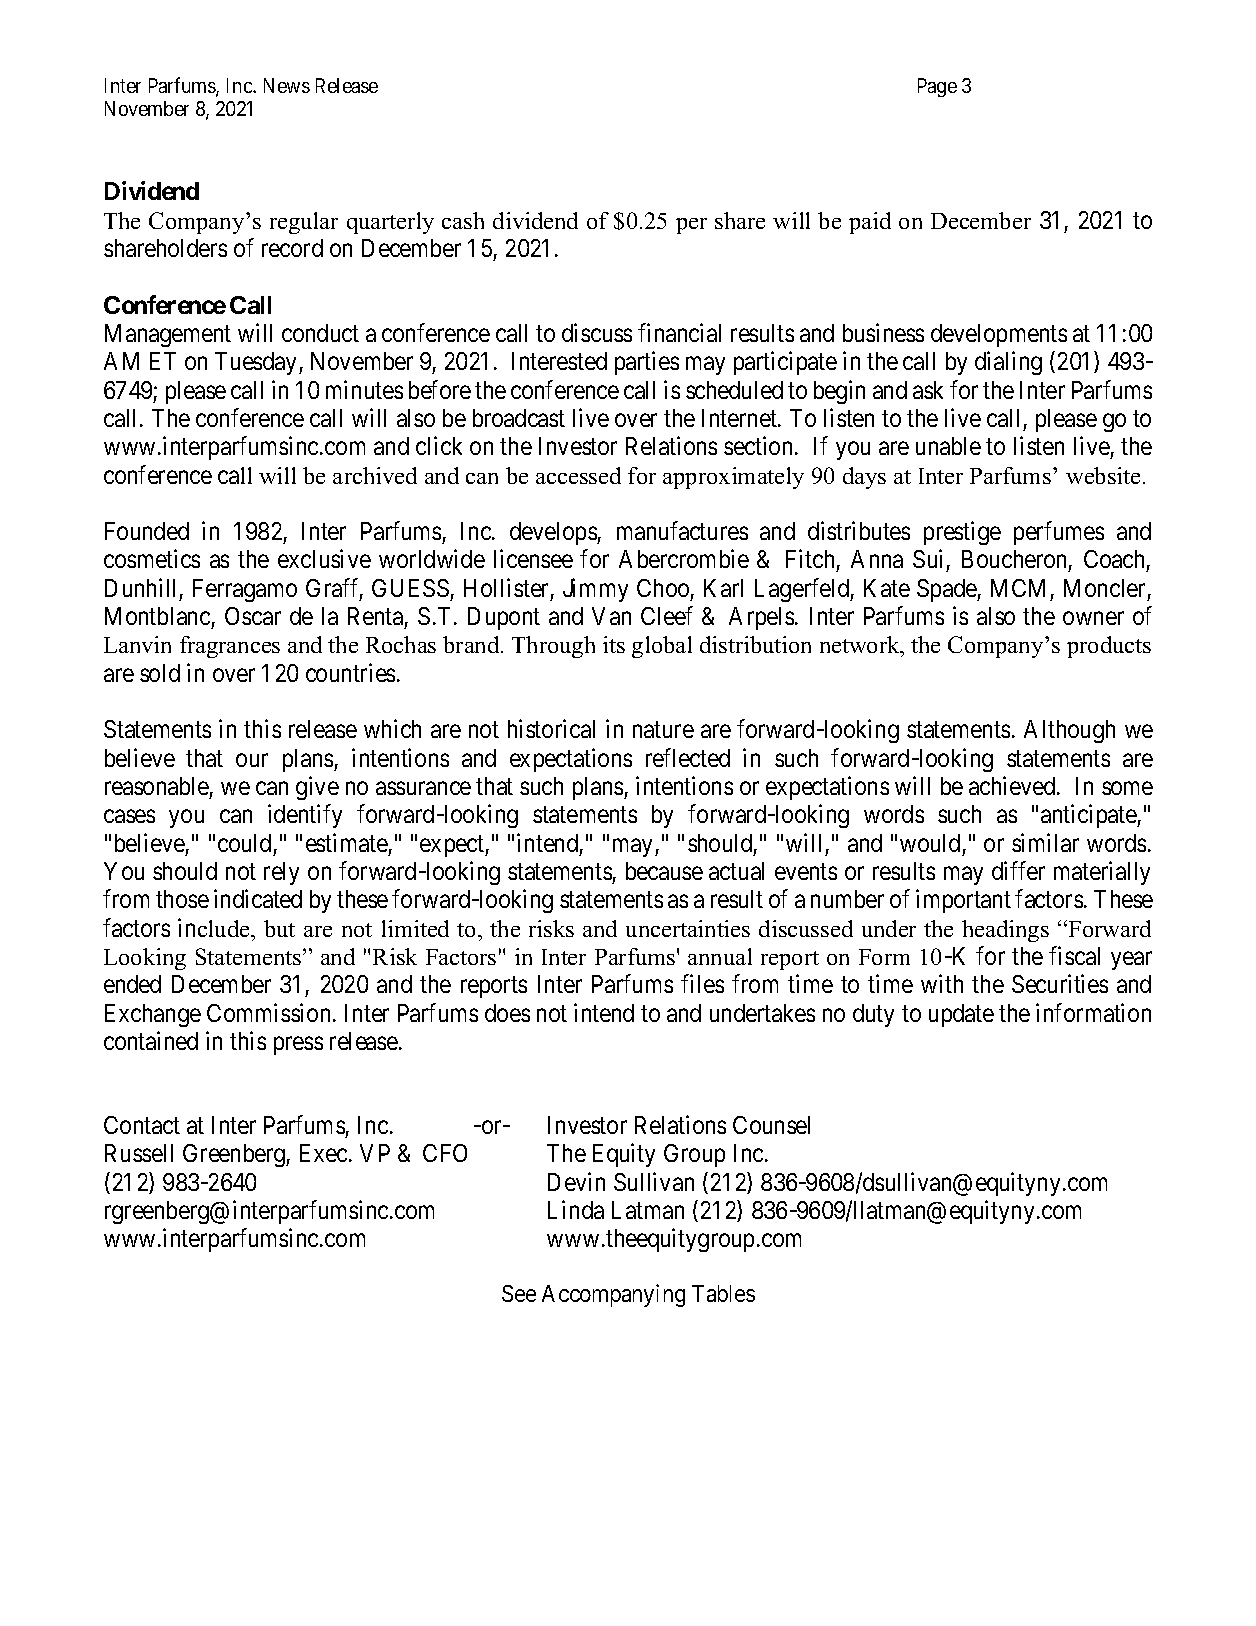 The width and height of the screenshot is (1256, 1626). I want to click on Linda, so click(576, 1209).
